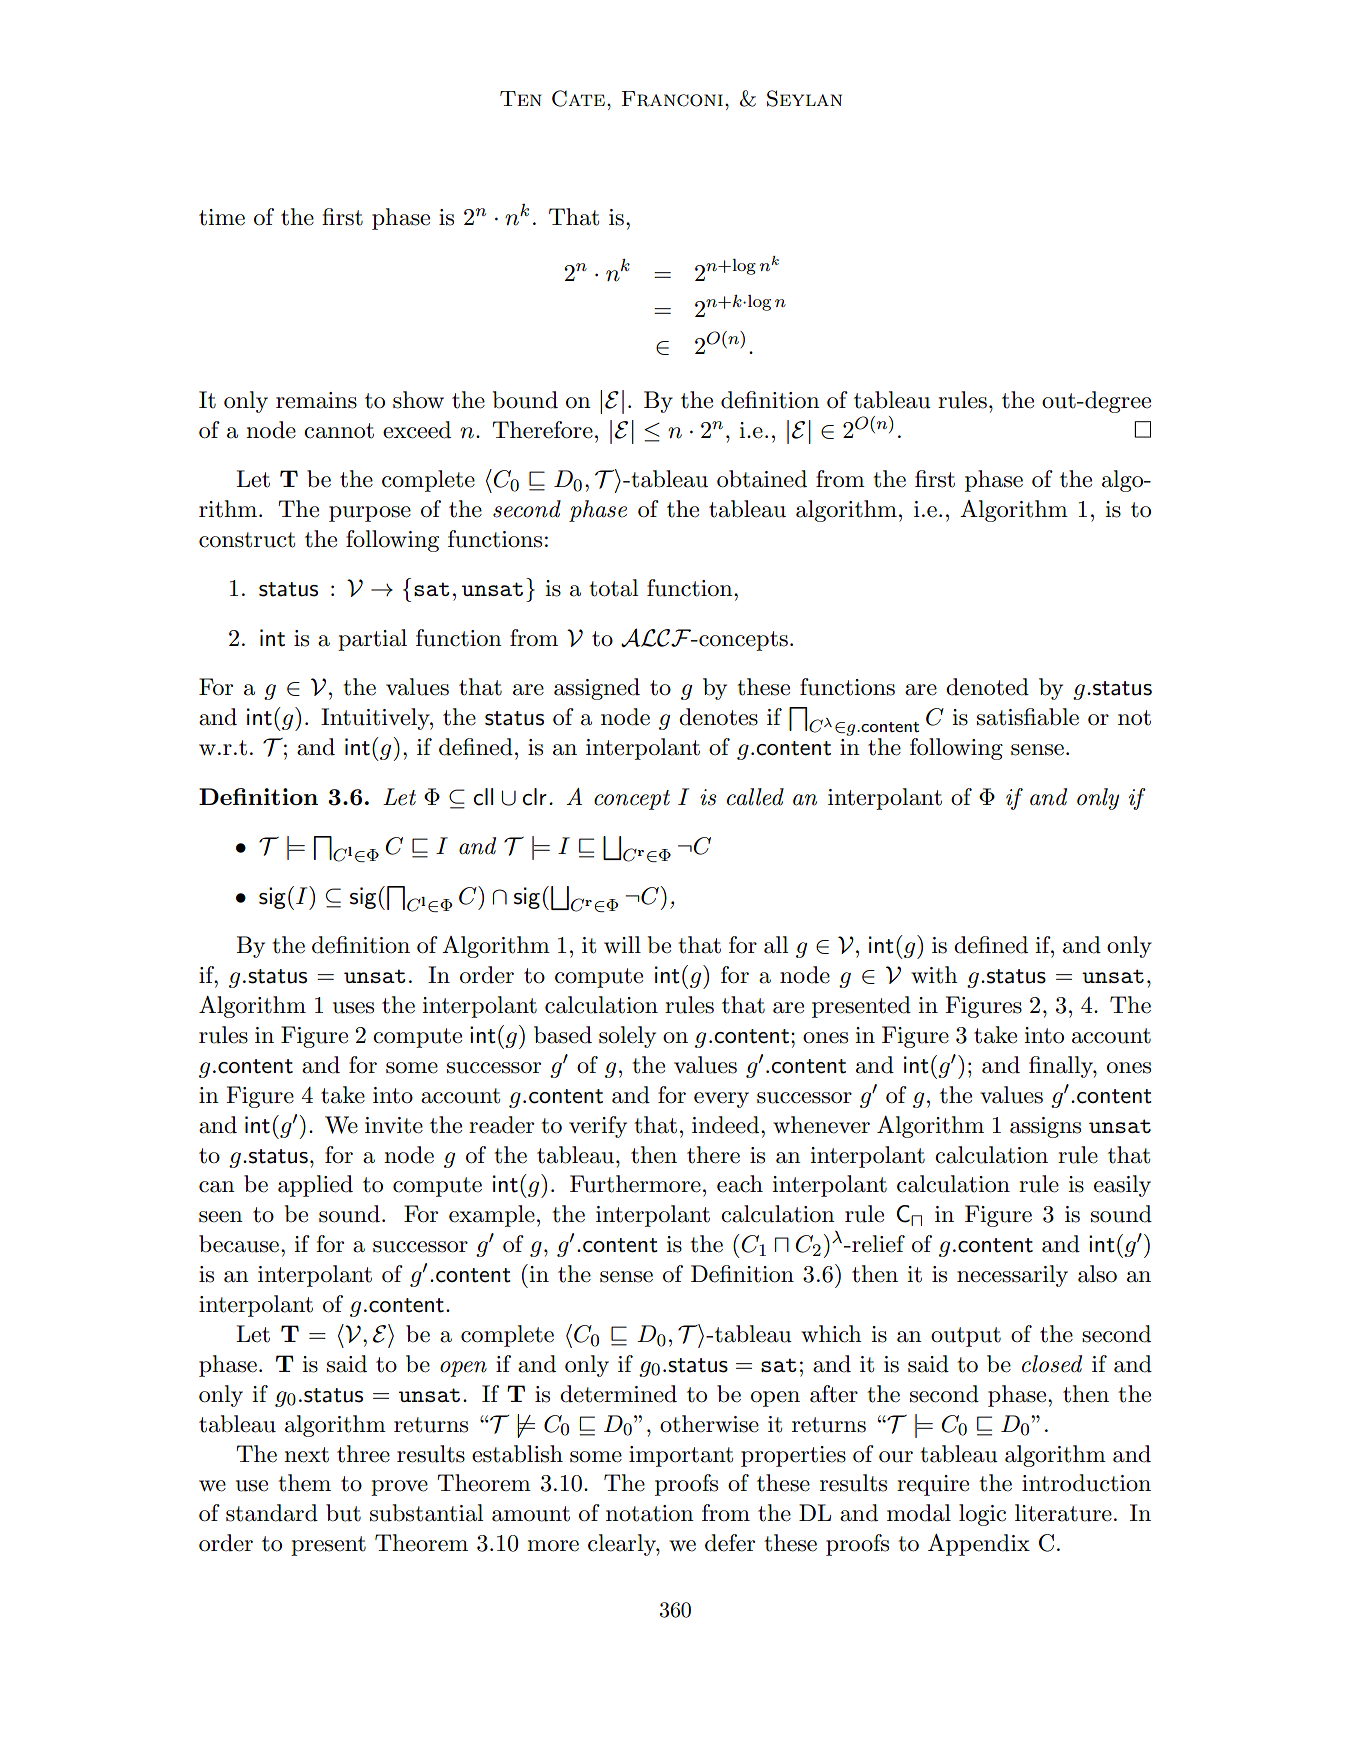 This screenshot has height=1748, width=1351. I want to click on called, so click(755, 797).
